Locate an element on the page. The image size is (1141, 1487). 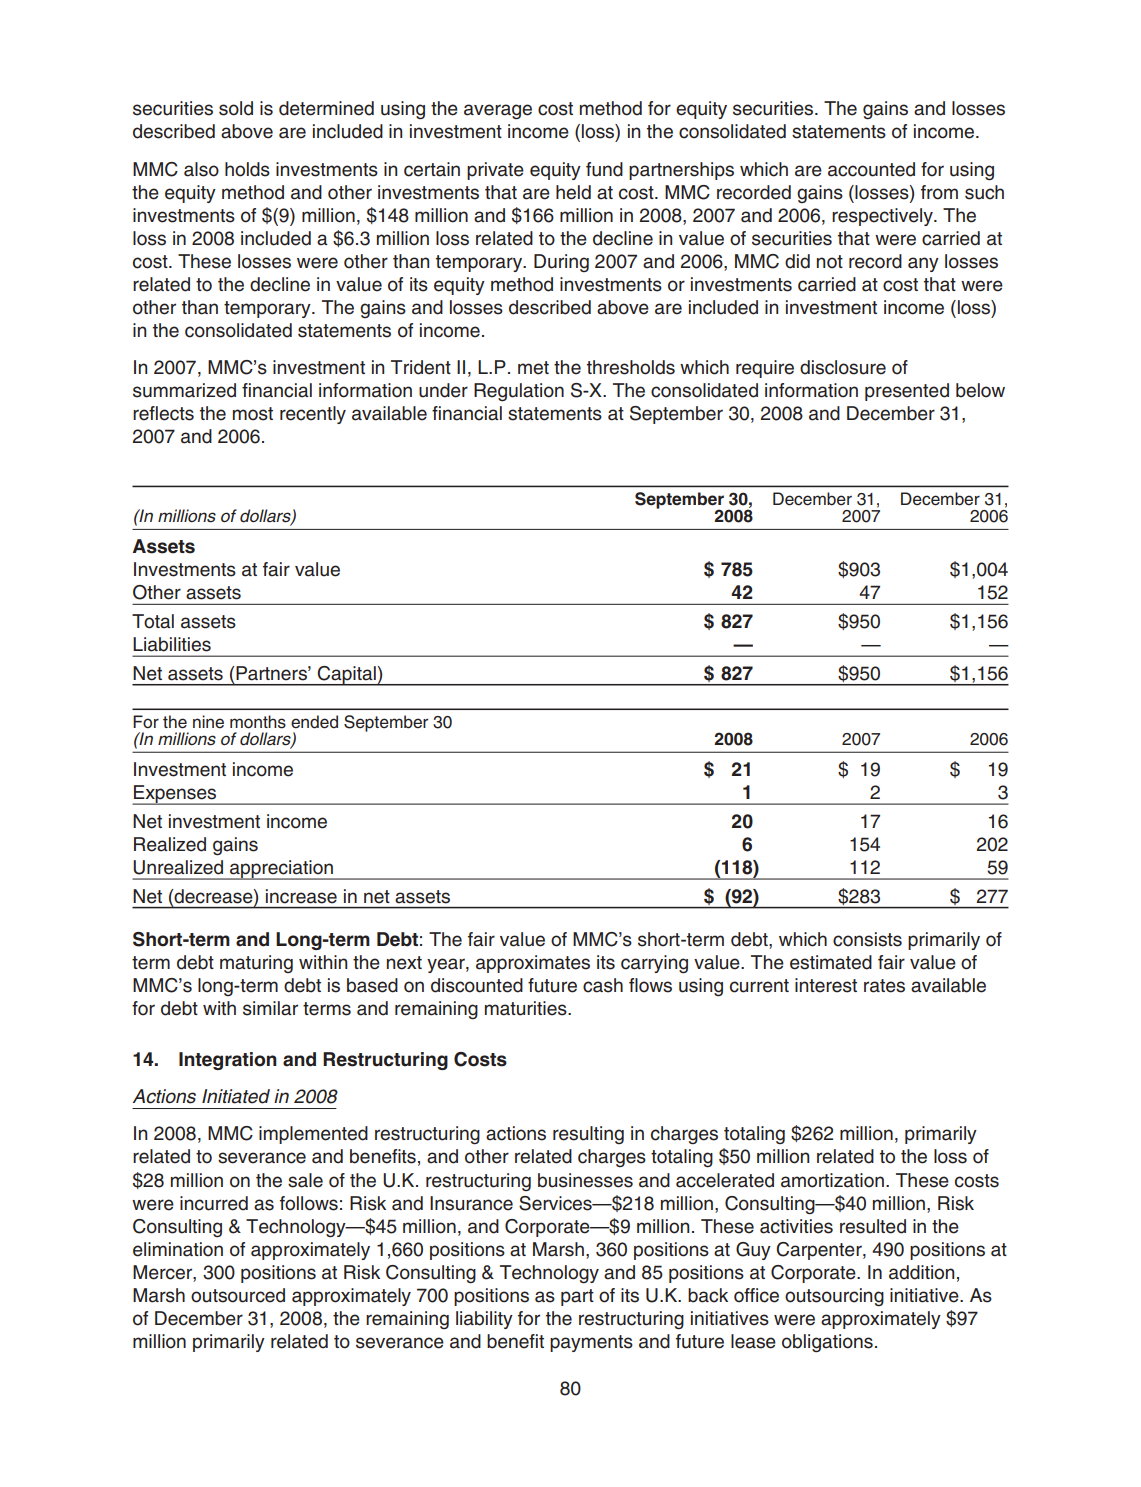
rates is located at coordinates (884, 986).
